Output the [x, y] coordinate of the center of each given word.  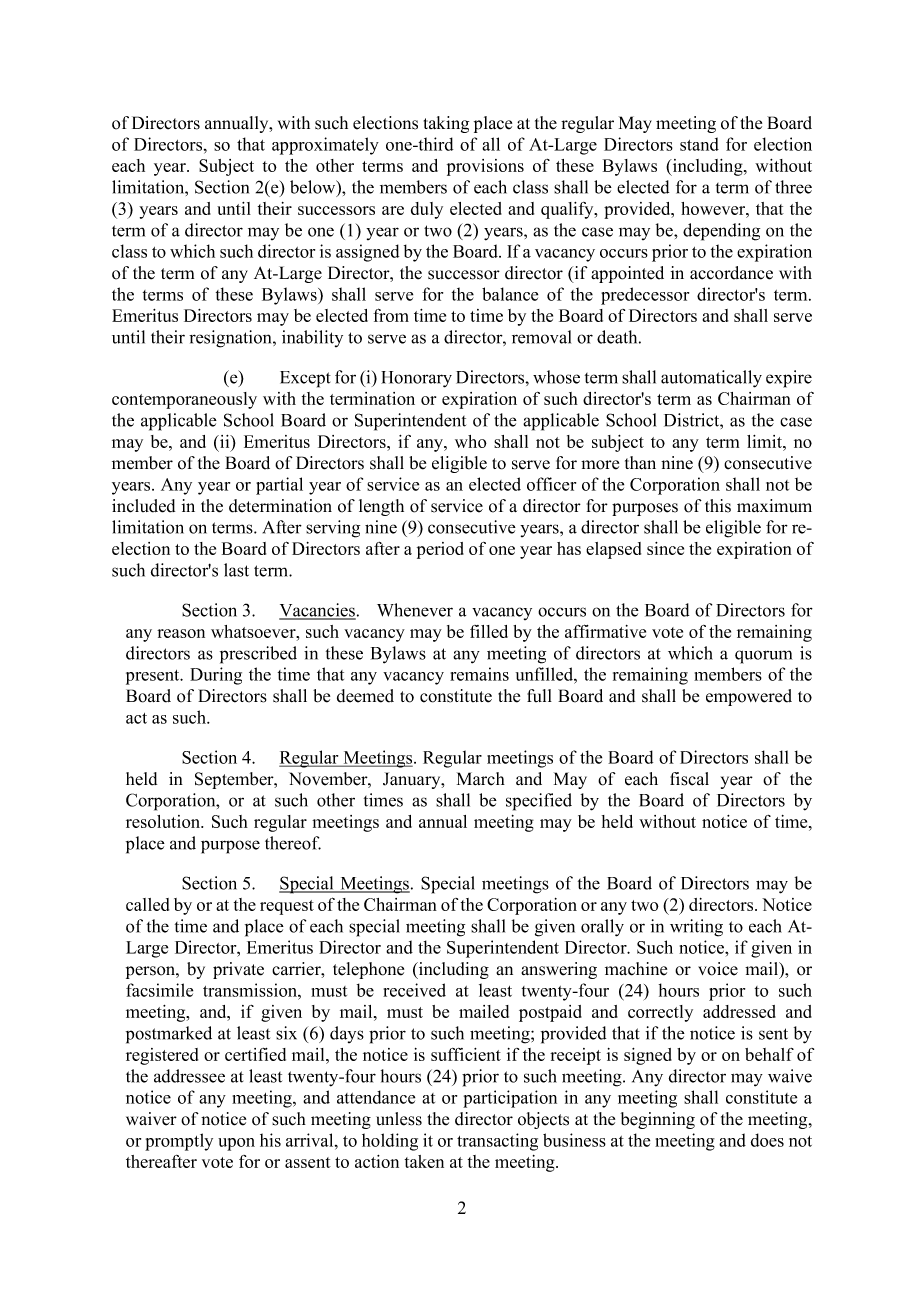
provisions [485, 167]
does [767, 1140]
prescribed [258, 655]
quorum [763, 657]
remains [479, 674]
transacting [497, 1142]
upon [236, 1144]
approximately [325, 146]
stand [699, 144]
